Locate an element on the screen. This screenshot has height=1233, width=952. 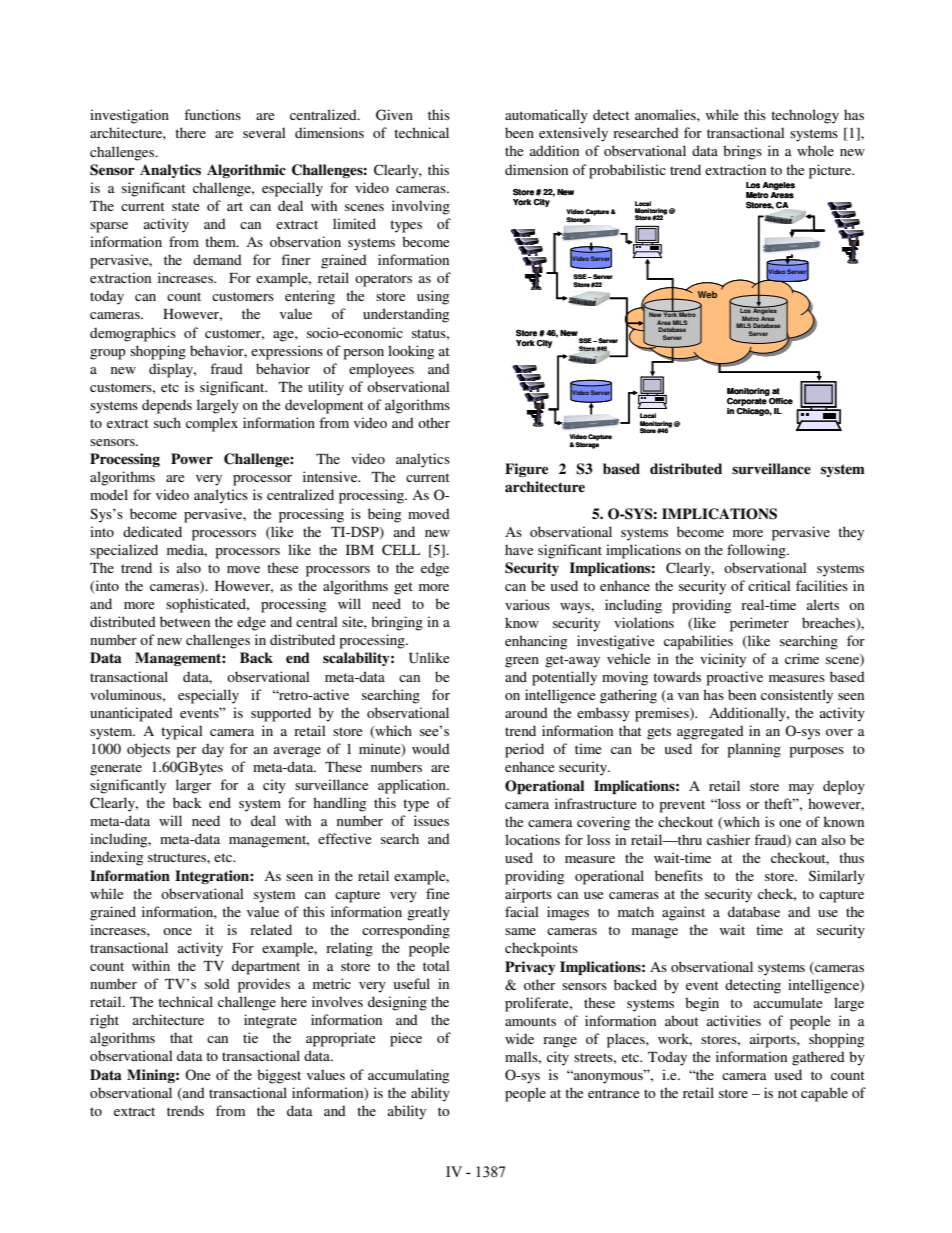
automatically is located at coordinates (546, 116).
